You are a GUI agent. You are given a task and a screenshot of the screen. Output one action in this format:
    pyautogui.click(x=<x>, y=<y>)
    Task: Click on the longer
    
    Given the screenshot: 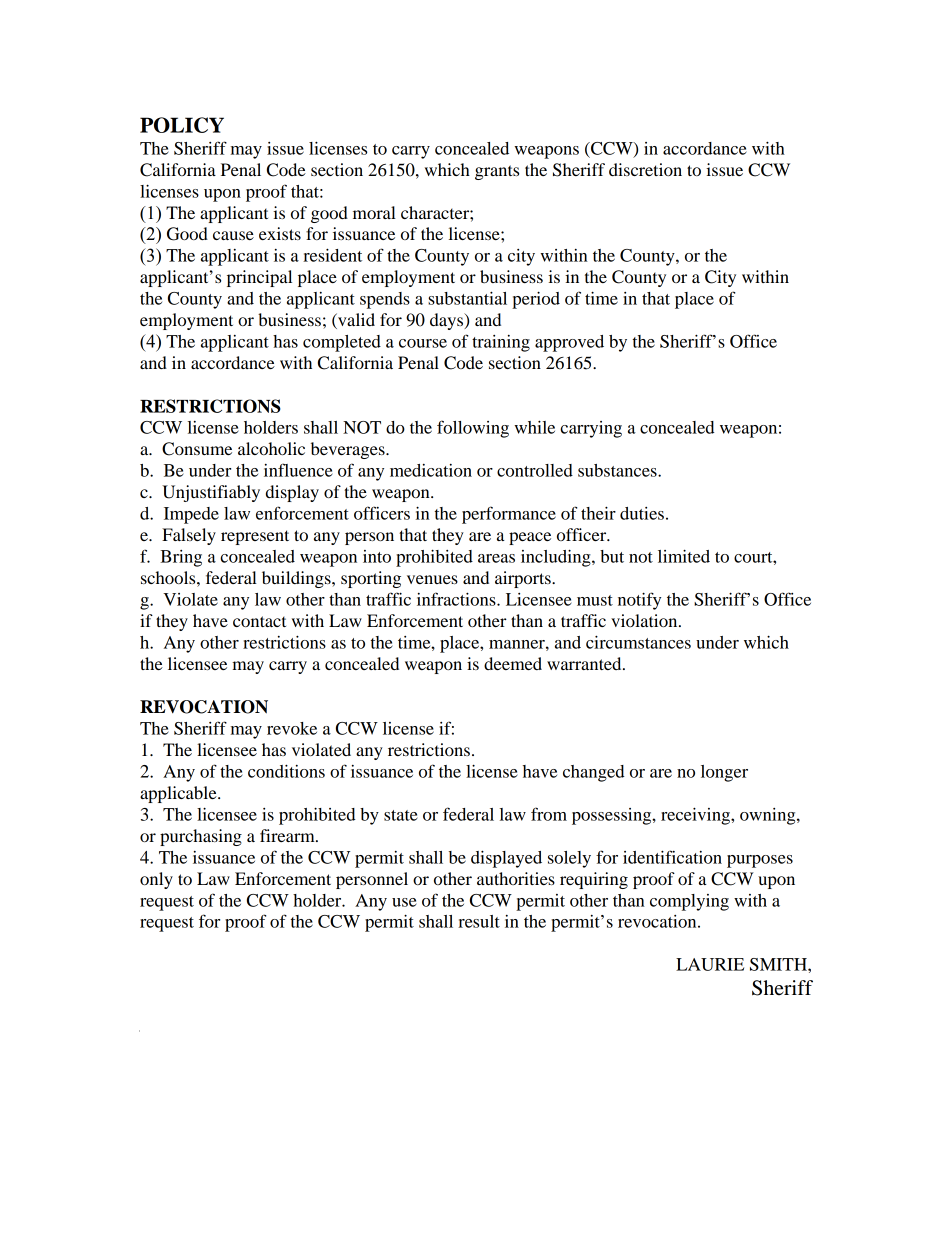 What is the action you would take?
    pyautogui.click(x=724, y=773)
